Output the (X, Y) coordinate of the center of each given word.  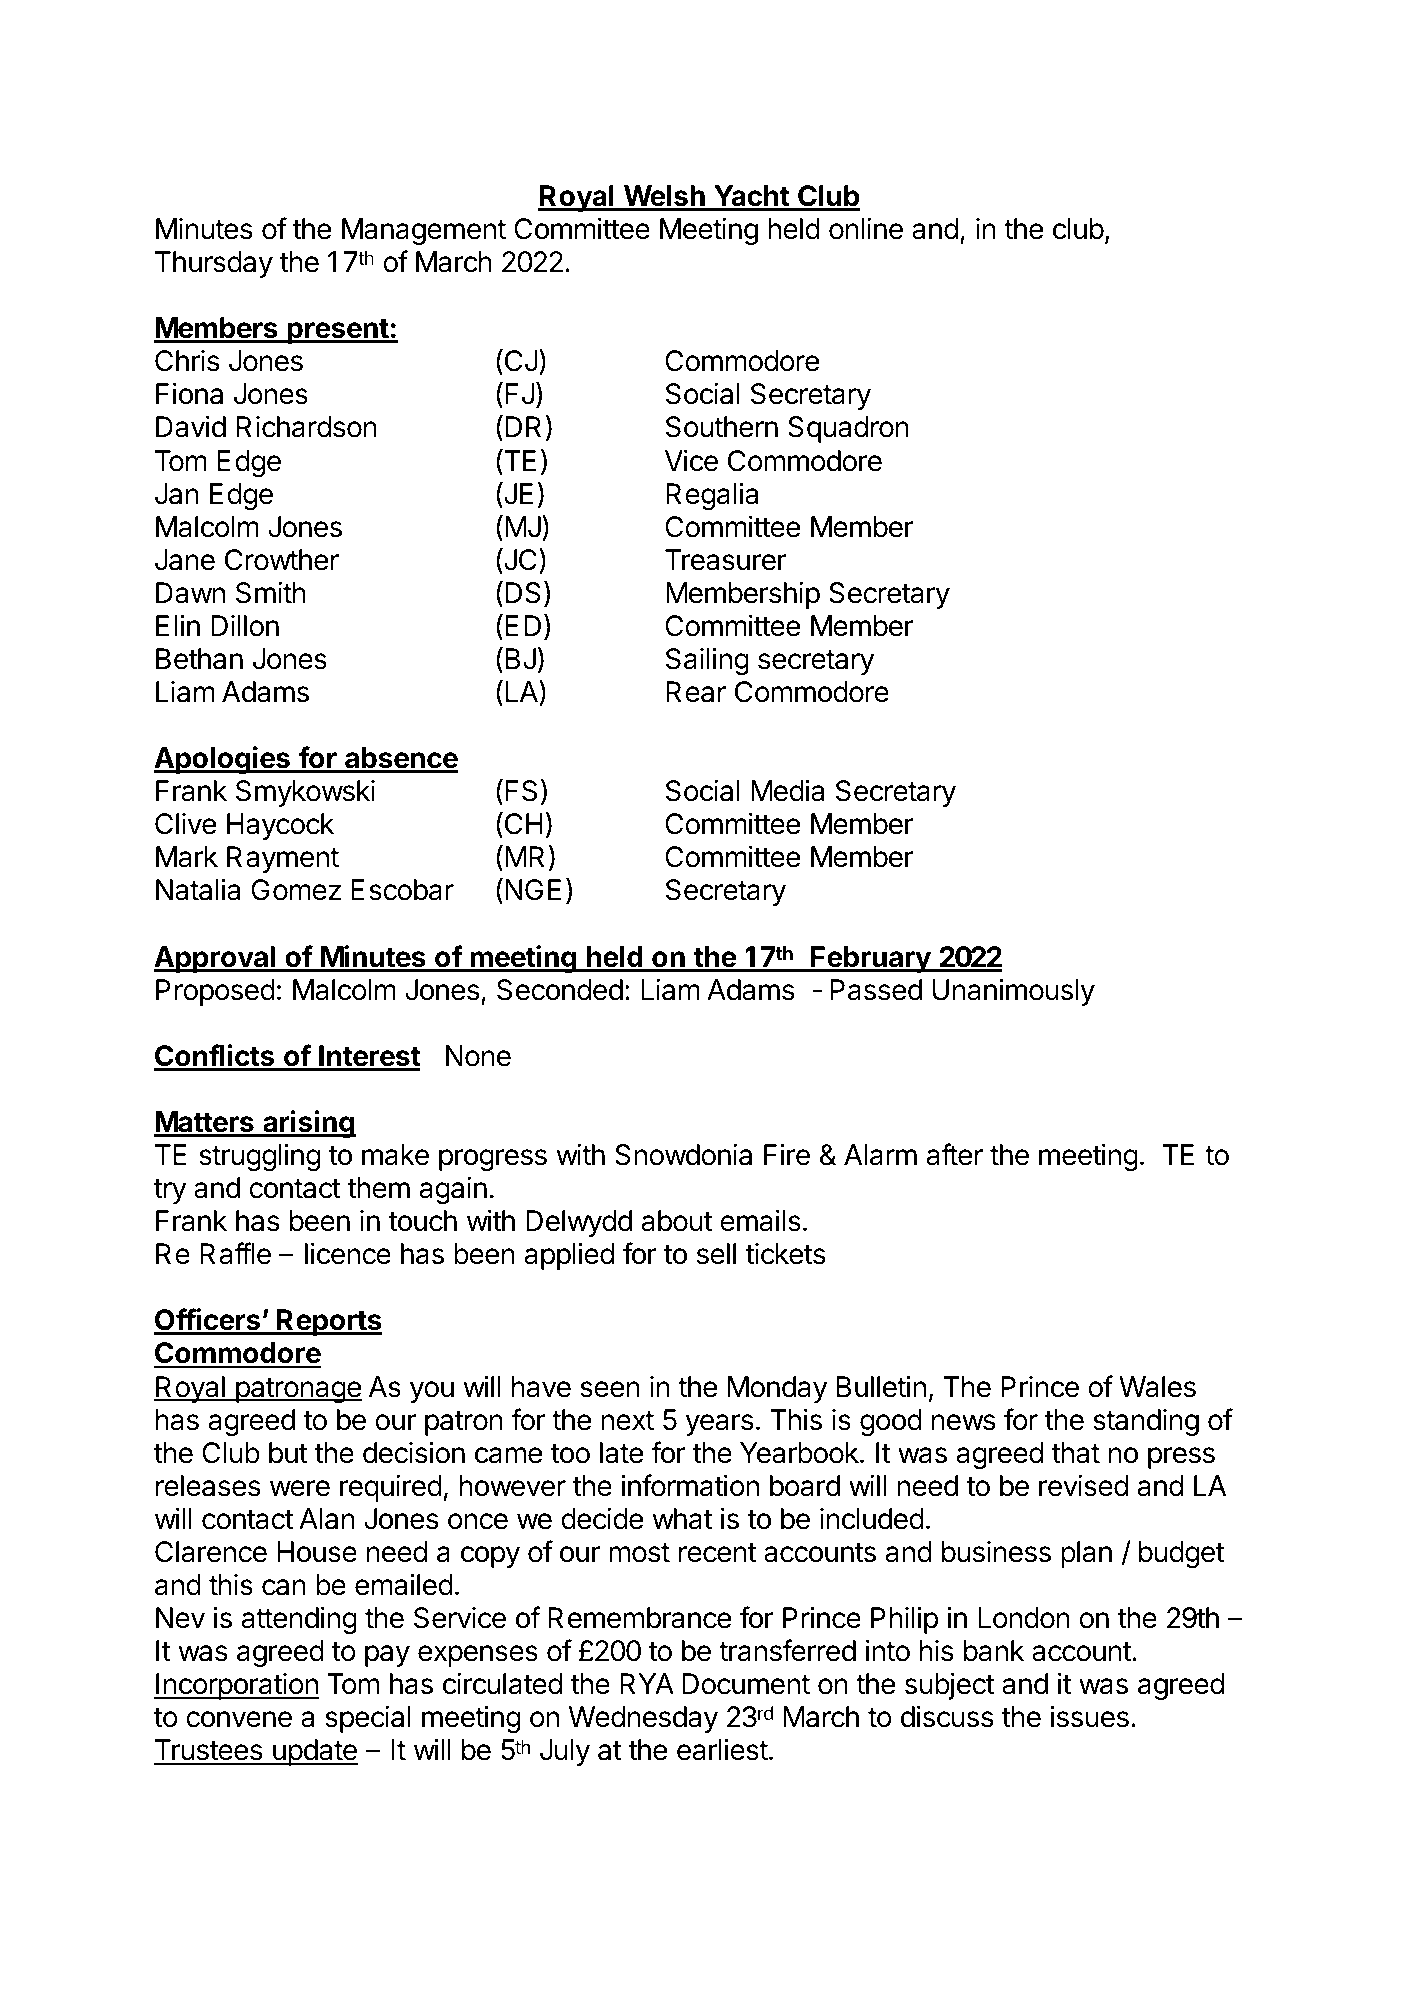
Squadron (848, 429)
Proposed (215, 992)
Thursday (214, 264)
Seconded (560, 990)
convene (239, 1719)
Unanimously (1013, 992)
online (866, 229)
